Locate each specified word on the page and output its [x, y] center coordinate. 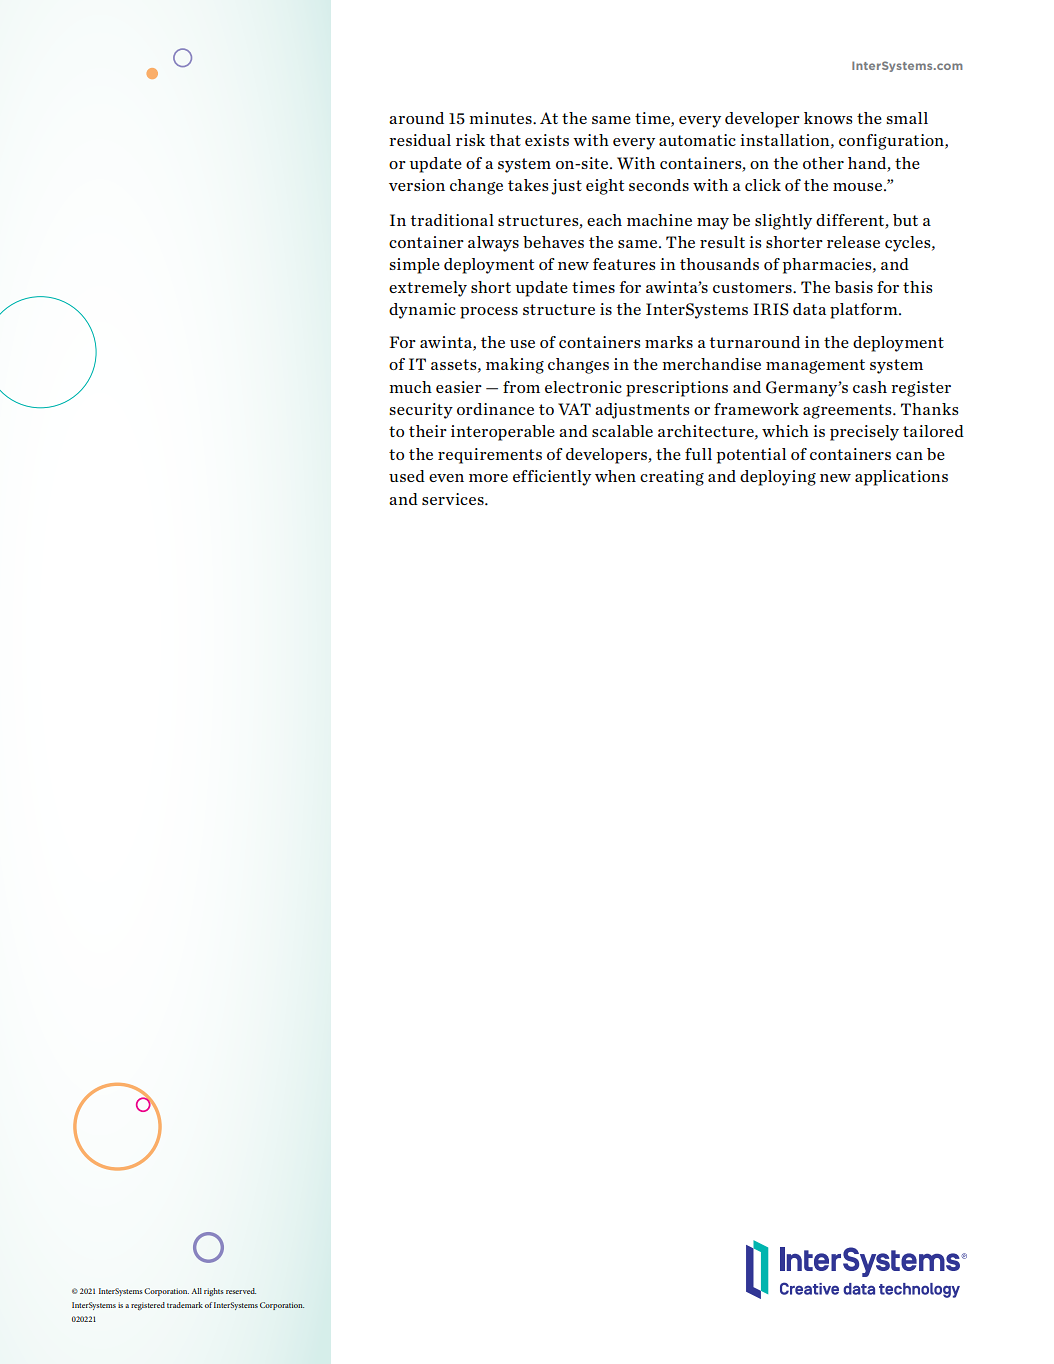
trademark [185, 1305]
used [407, 476]
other [823, 163]
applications [901, 478]
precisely [864, 433]
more [488, 478]
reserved [241, 1291]
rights [214, 1292]
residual [420, 140]
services [454, 499]
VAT [574, 409]
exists [547, 140]
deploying [778, 478]
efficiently [552, 478]
